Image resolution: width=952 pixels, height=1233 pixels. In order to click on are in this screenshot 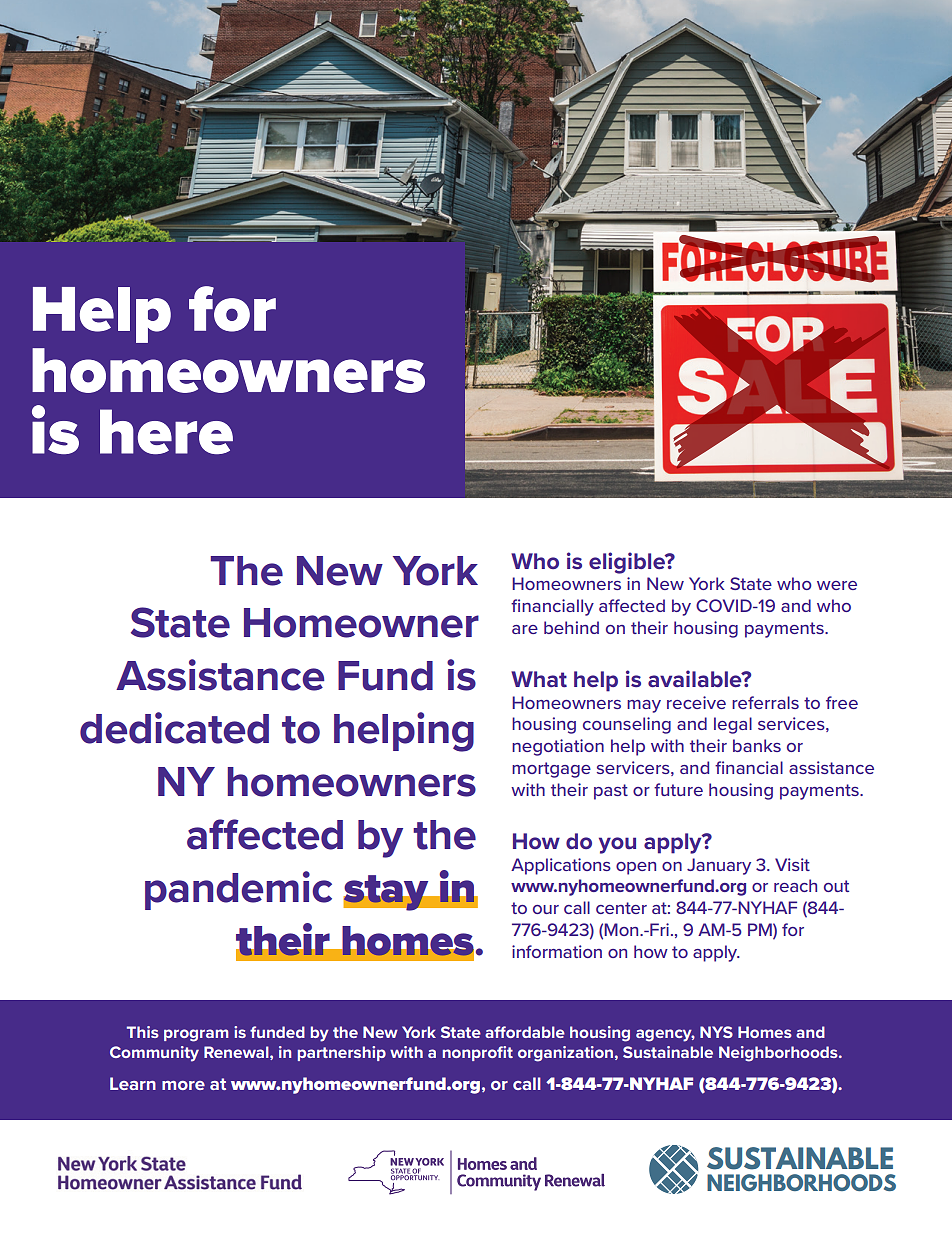, I will do `click(525, 629)`.
